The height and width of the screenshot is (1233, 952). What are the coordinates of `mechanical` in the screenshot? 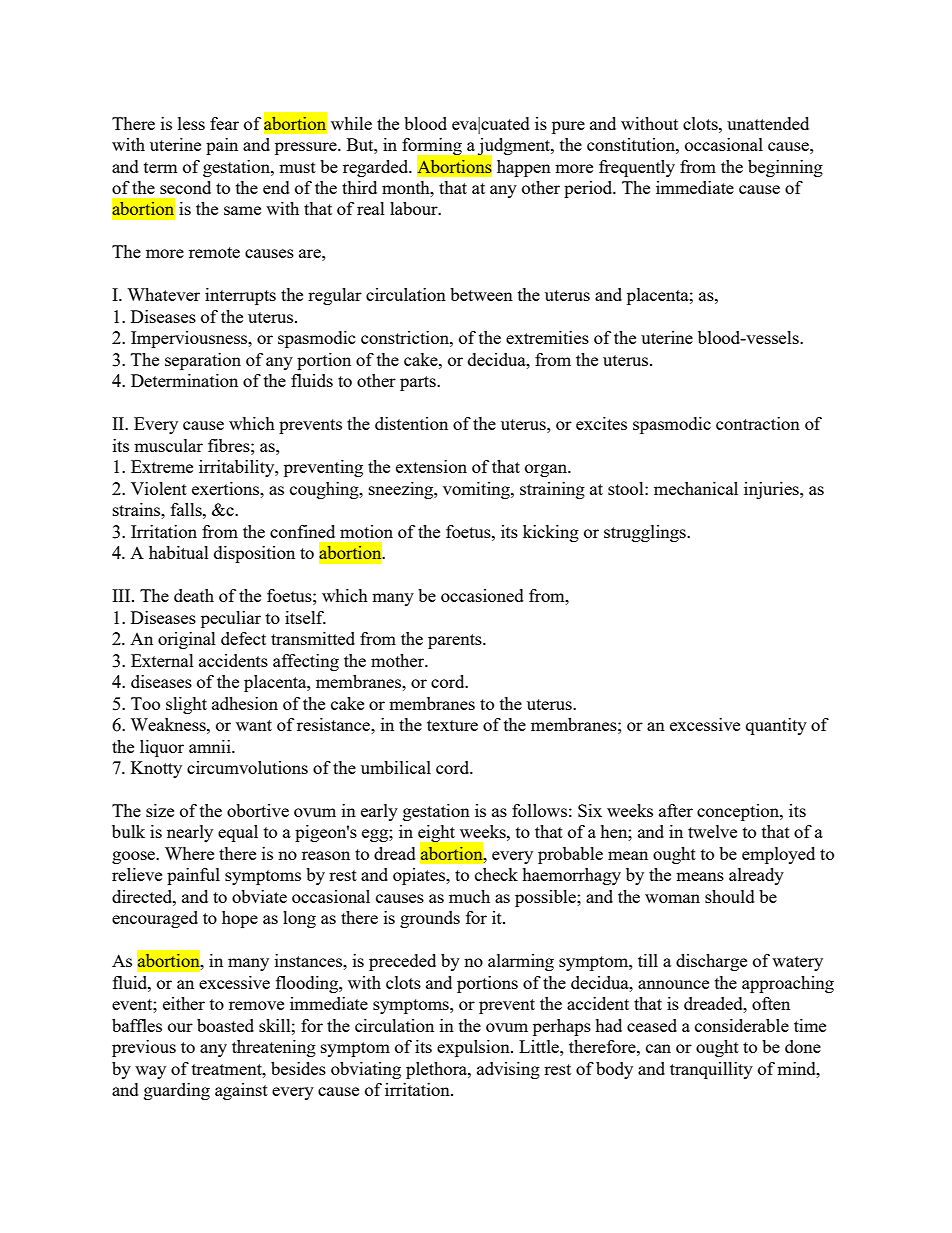 It's located at (696, 488).
